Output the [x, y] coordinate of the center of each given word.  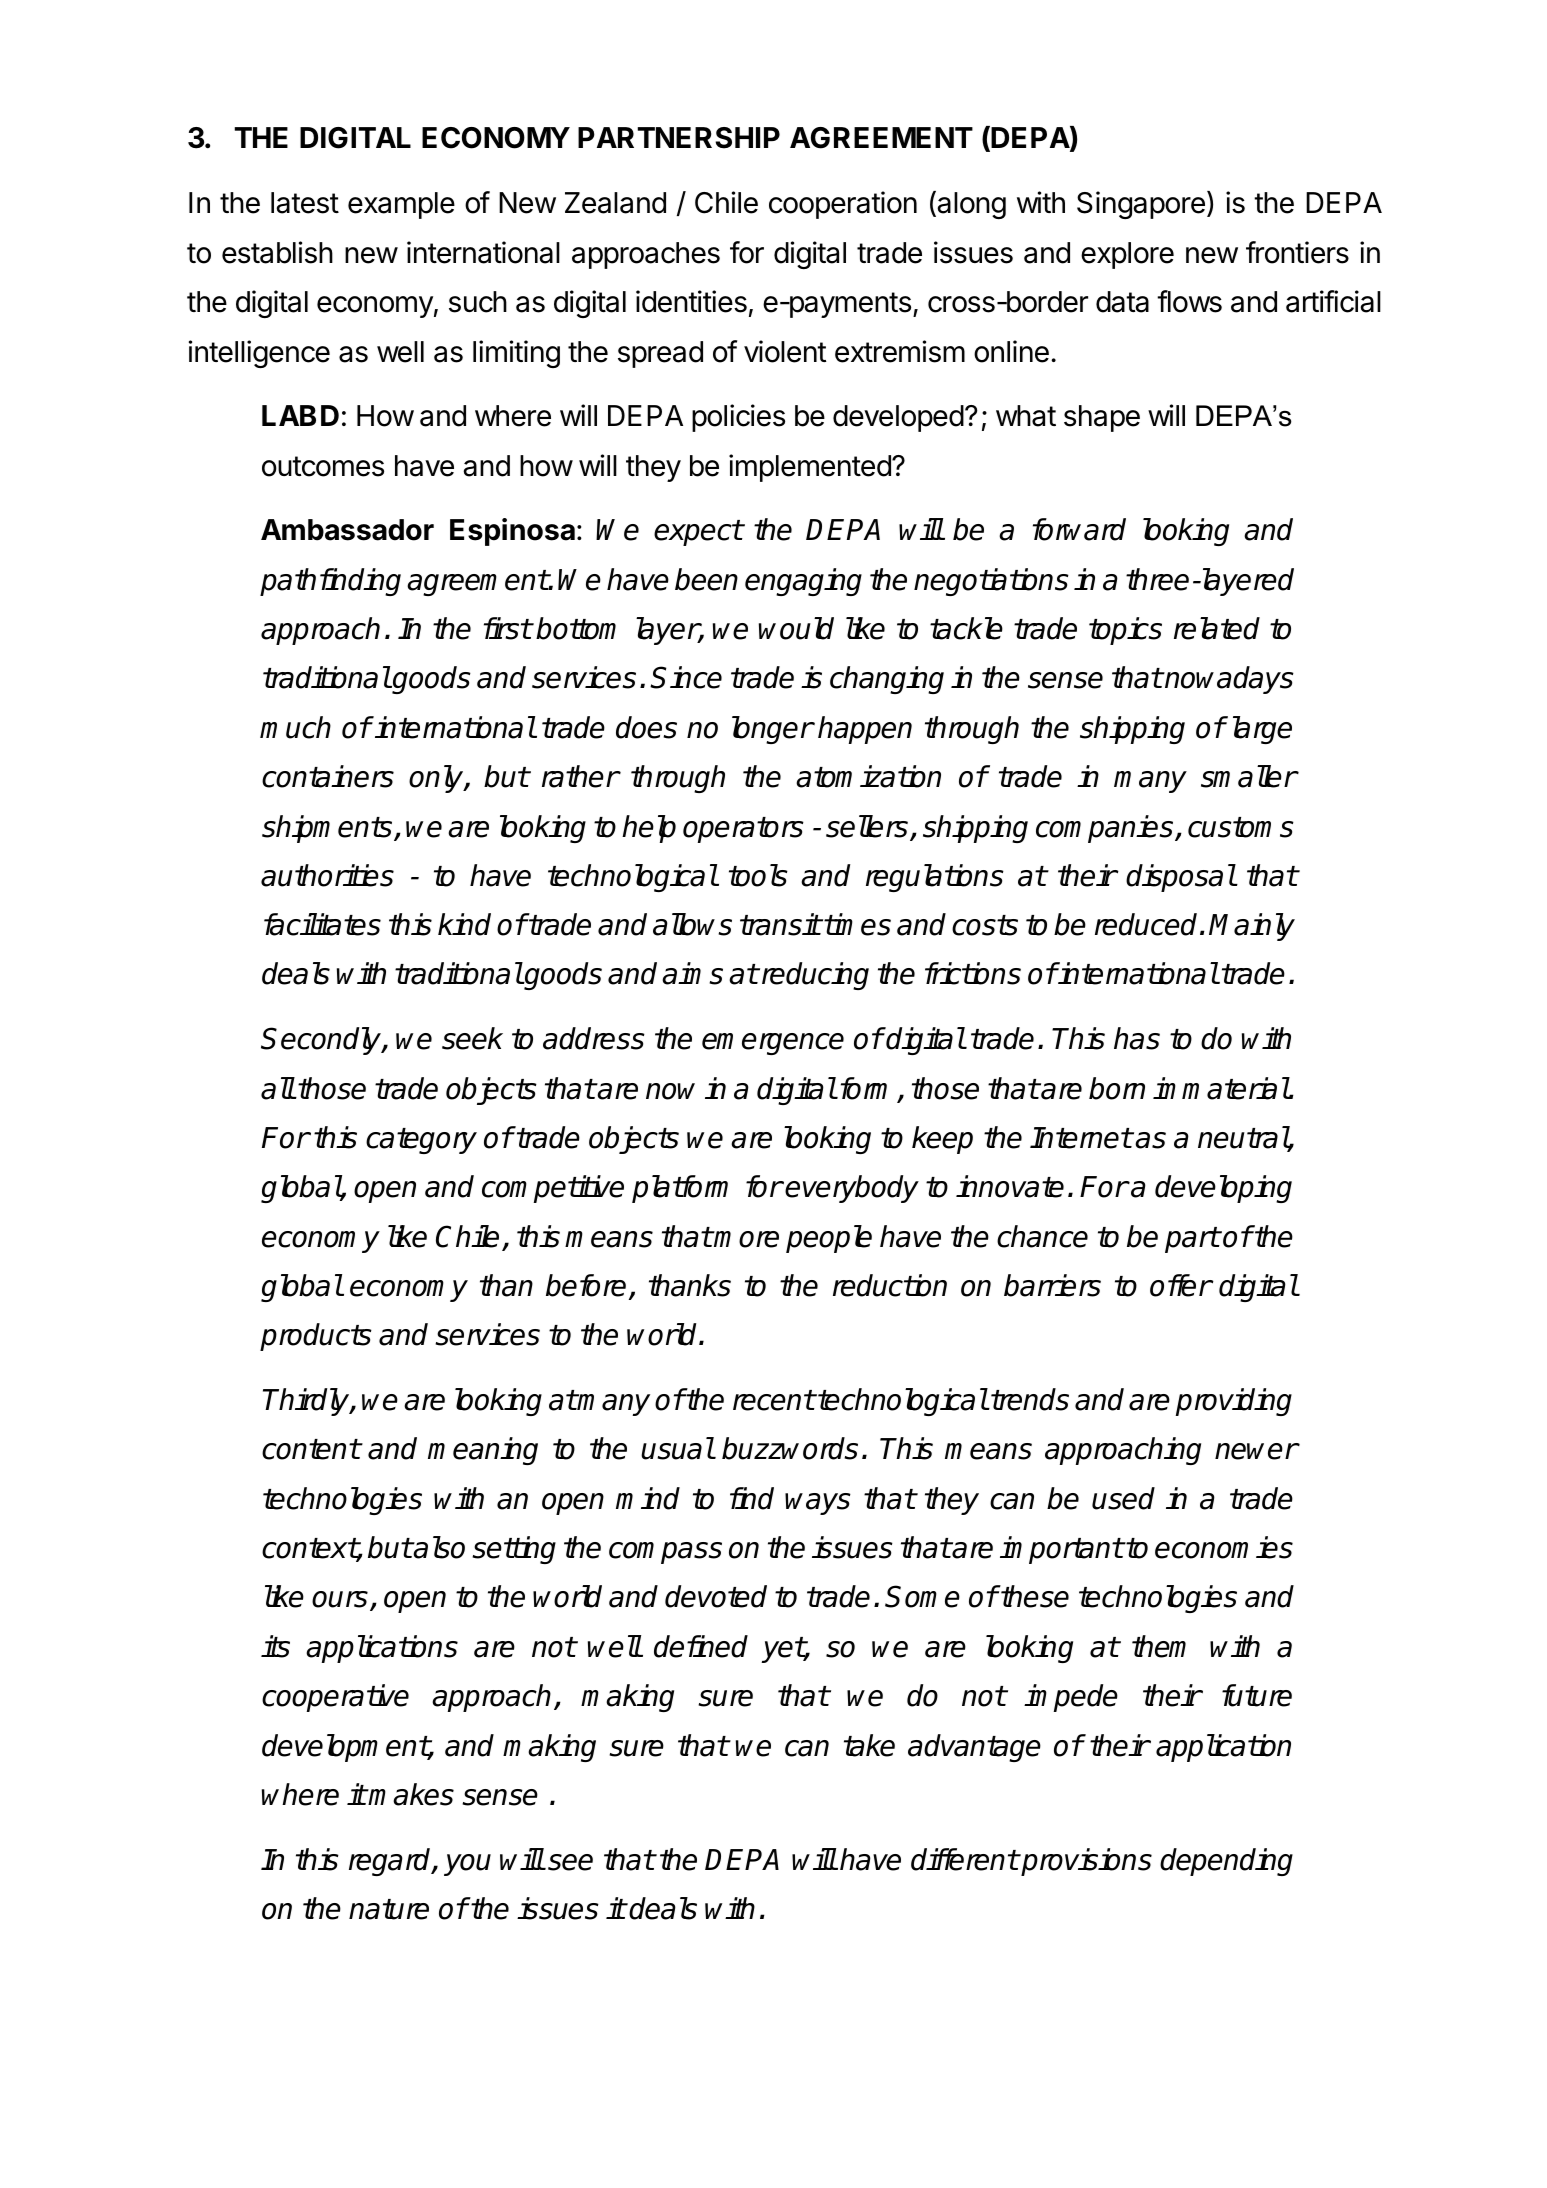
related [1217, 628]
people [829, 1239]
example [401, 205]
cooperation [843, 205]
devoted [716, 1596]
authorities [327, 875]
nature [389, 1909]
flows [1189, 301]
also [438, 1547]
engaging [803, 582]
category [421, 1141]
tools [758, 875]
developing [1223, 1189]
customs [1241, 827]
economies [1224, 1547]
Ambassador [347, 530]
